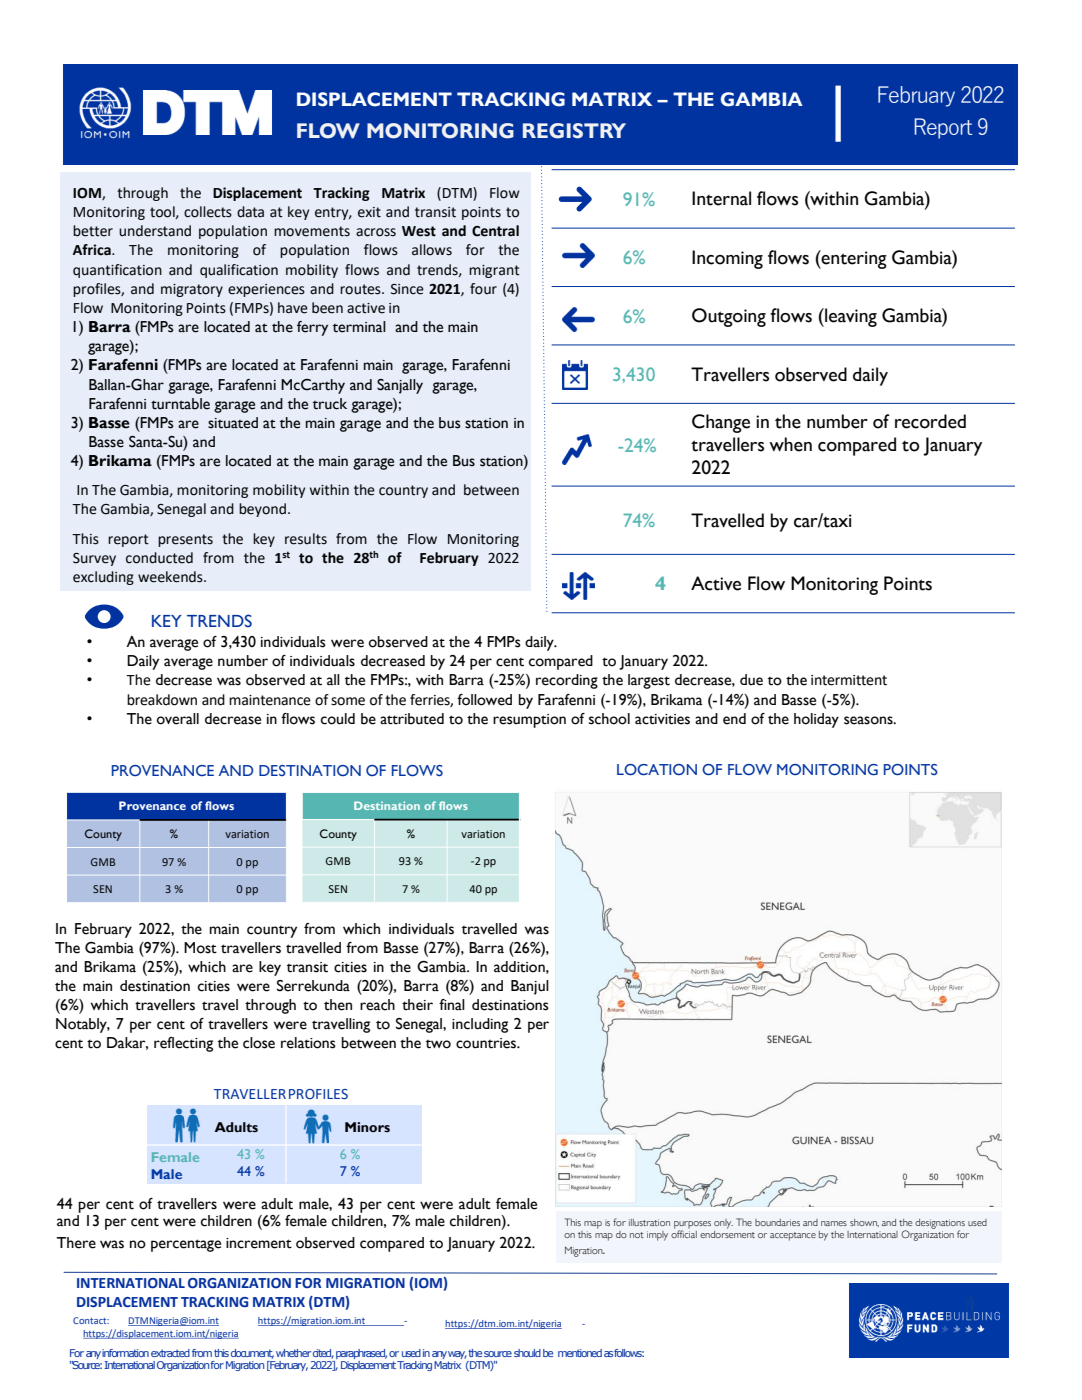 The width and height of the page is (1082, 1400). Describe the element at coordinates (180, 404) in the page. I see `turntable` at that location.
